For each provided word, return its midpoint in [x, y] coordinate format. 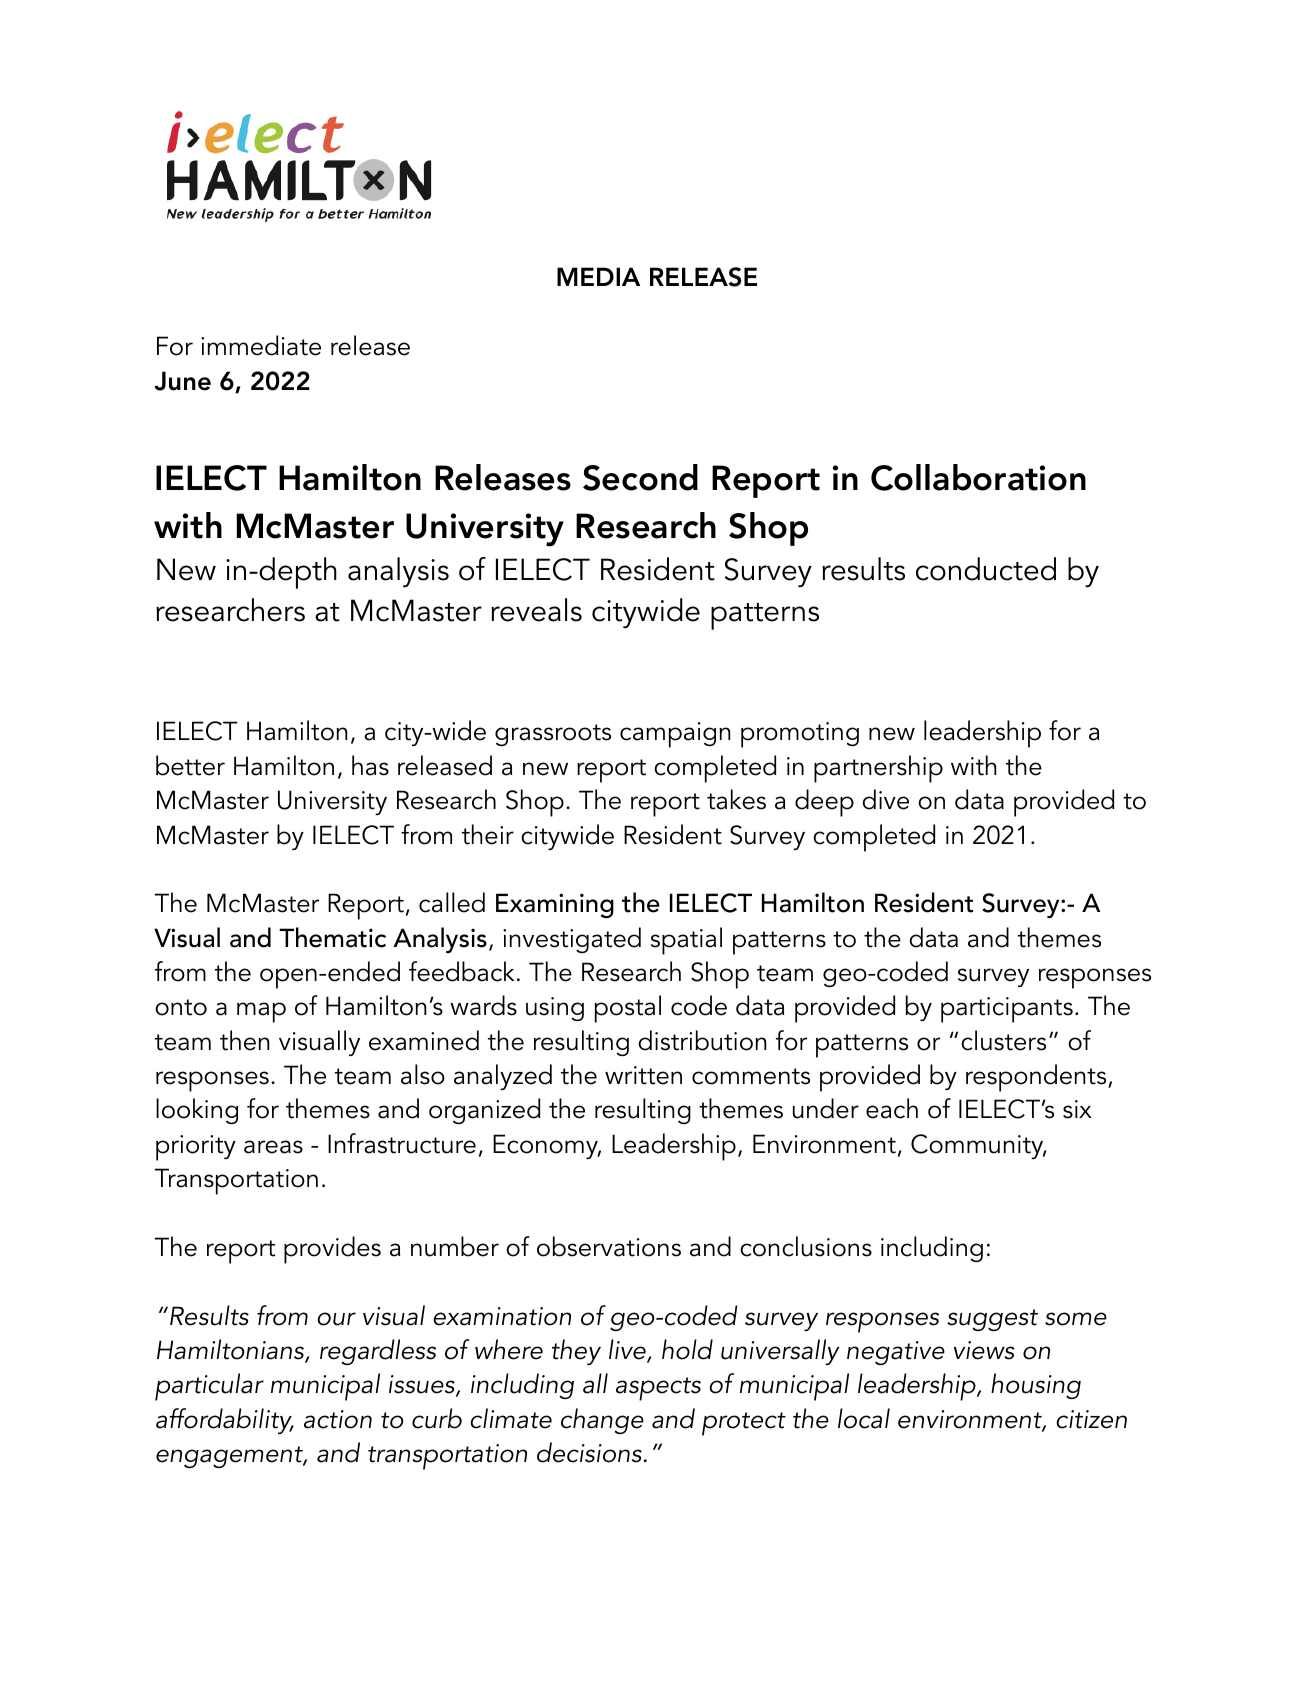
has [370, 765]
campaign [675, 735]
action [338, 1419]
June [182, 381]
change [602, 1421]
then [244, 1040]
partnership [878, 769]
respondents [1037, 1078]
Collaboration [978, 477]
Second [640, 477]
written [643, 1075]
